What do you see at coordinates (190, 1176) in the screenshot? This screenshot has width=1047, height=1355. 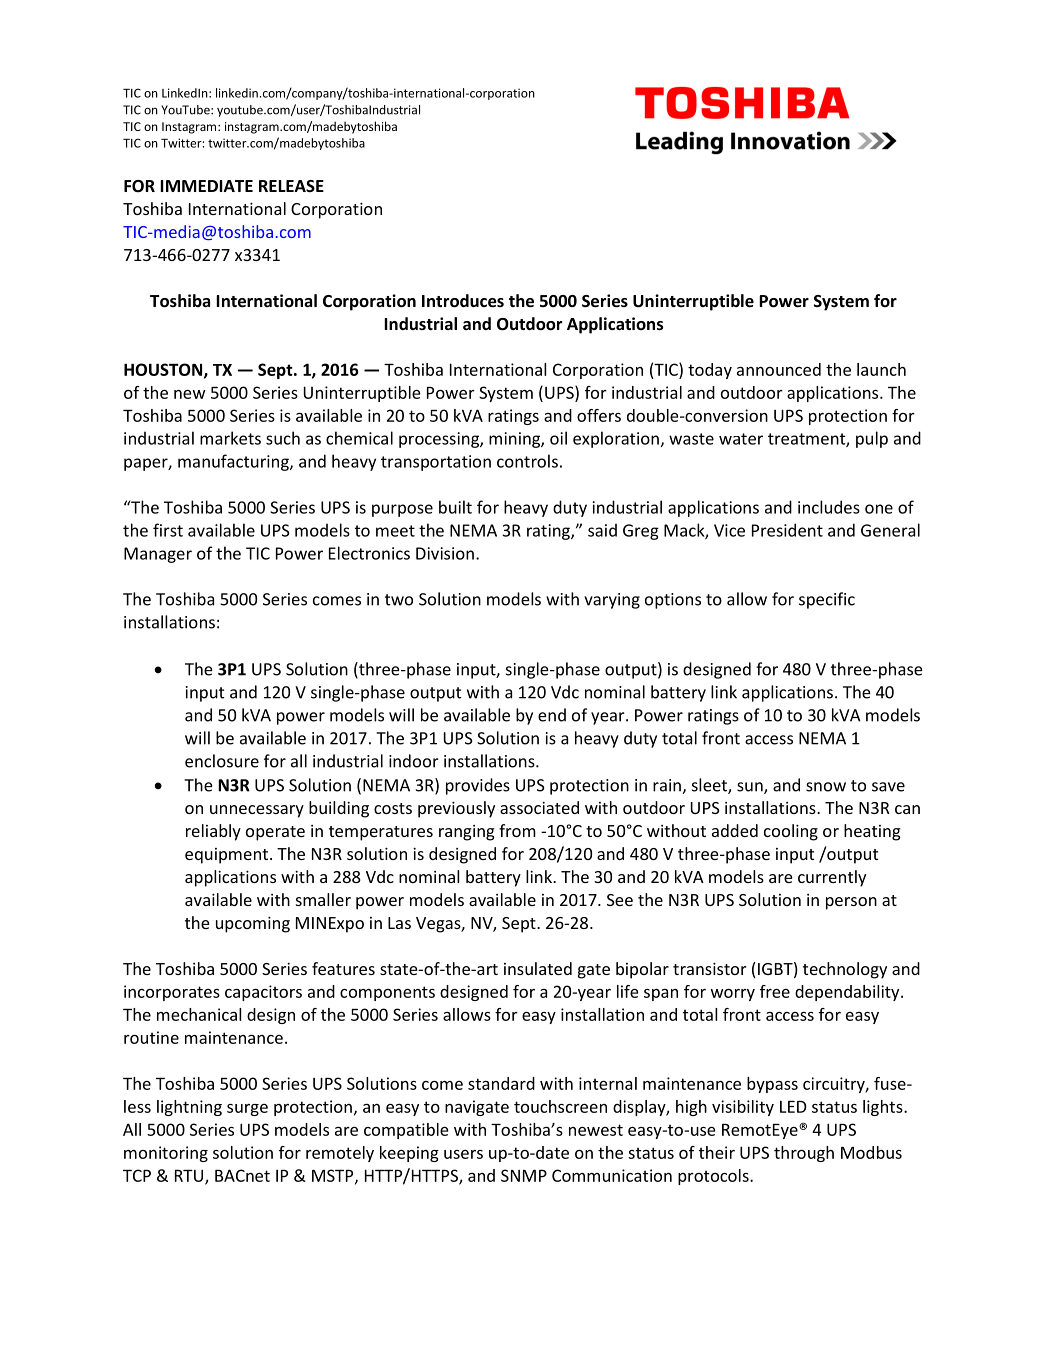 I see `RTU` at bounding box center [190, 1176].
